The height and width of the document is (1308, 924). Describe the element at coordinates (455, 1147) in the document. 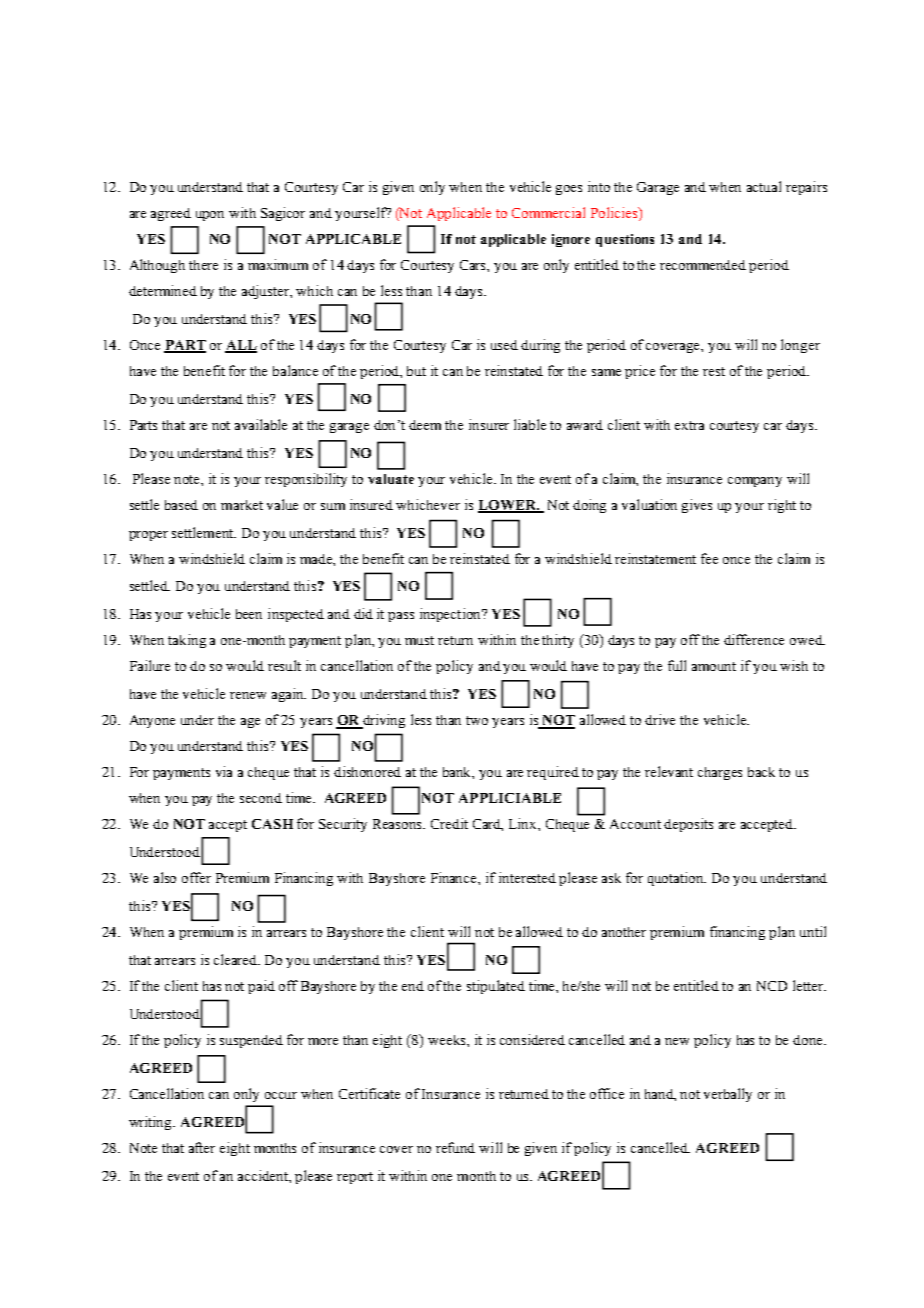

I see `refund` at that location.
